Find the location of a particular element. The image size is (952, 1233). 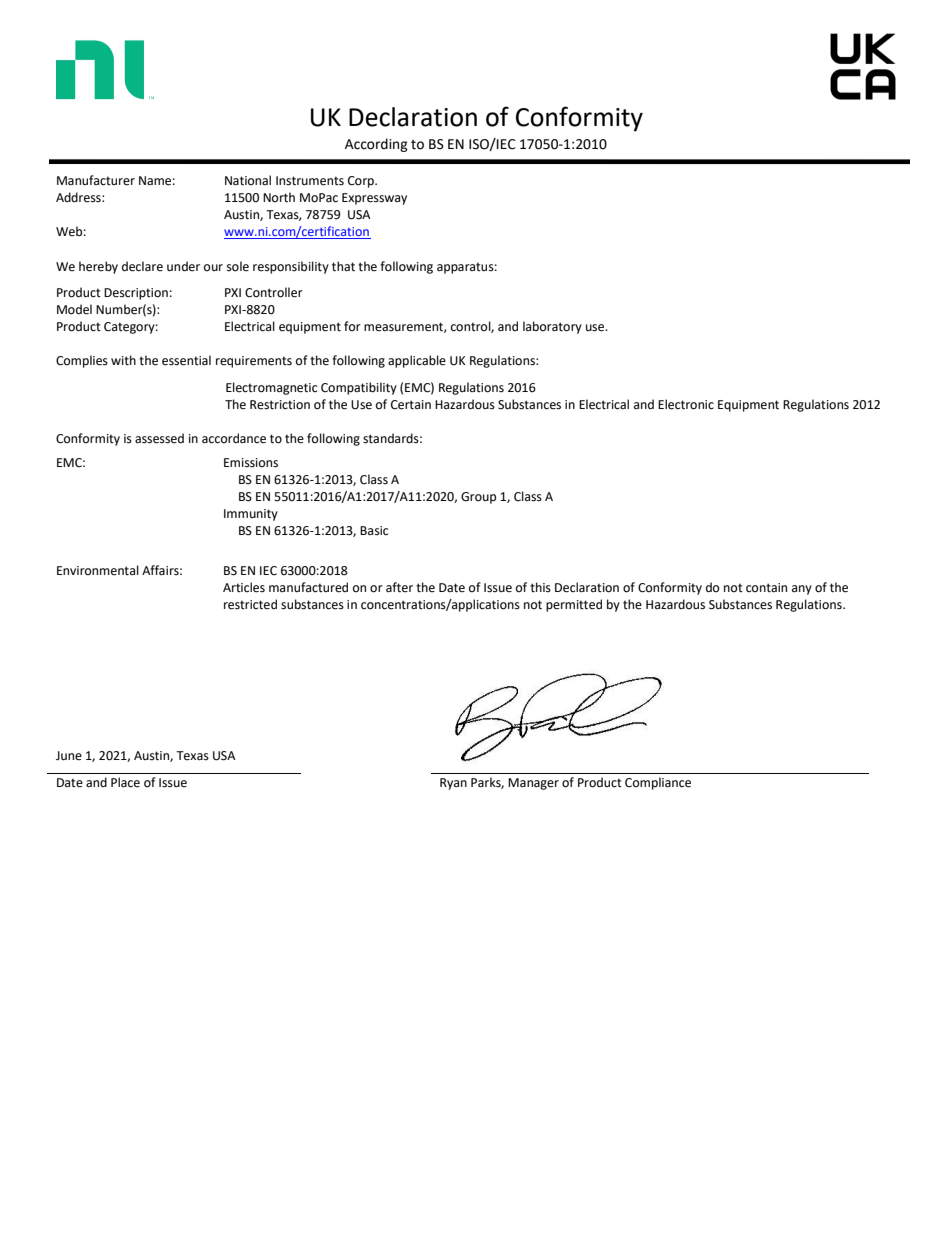

Compliance is located at coordinates (658, 783).
